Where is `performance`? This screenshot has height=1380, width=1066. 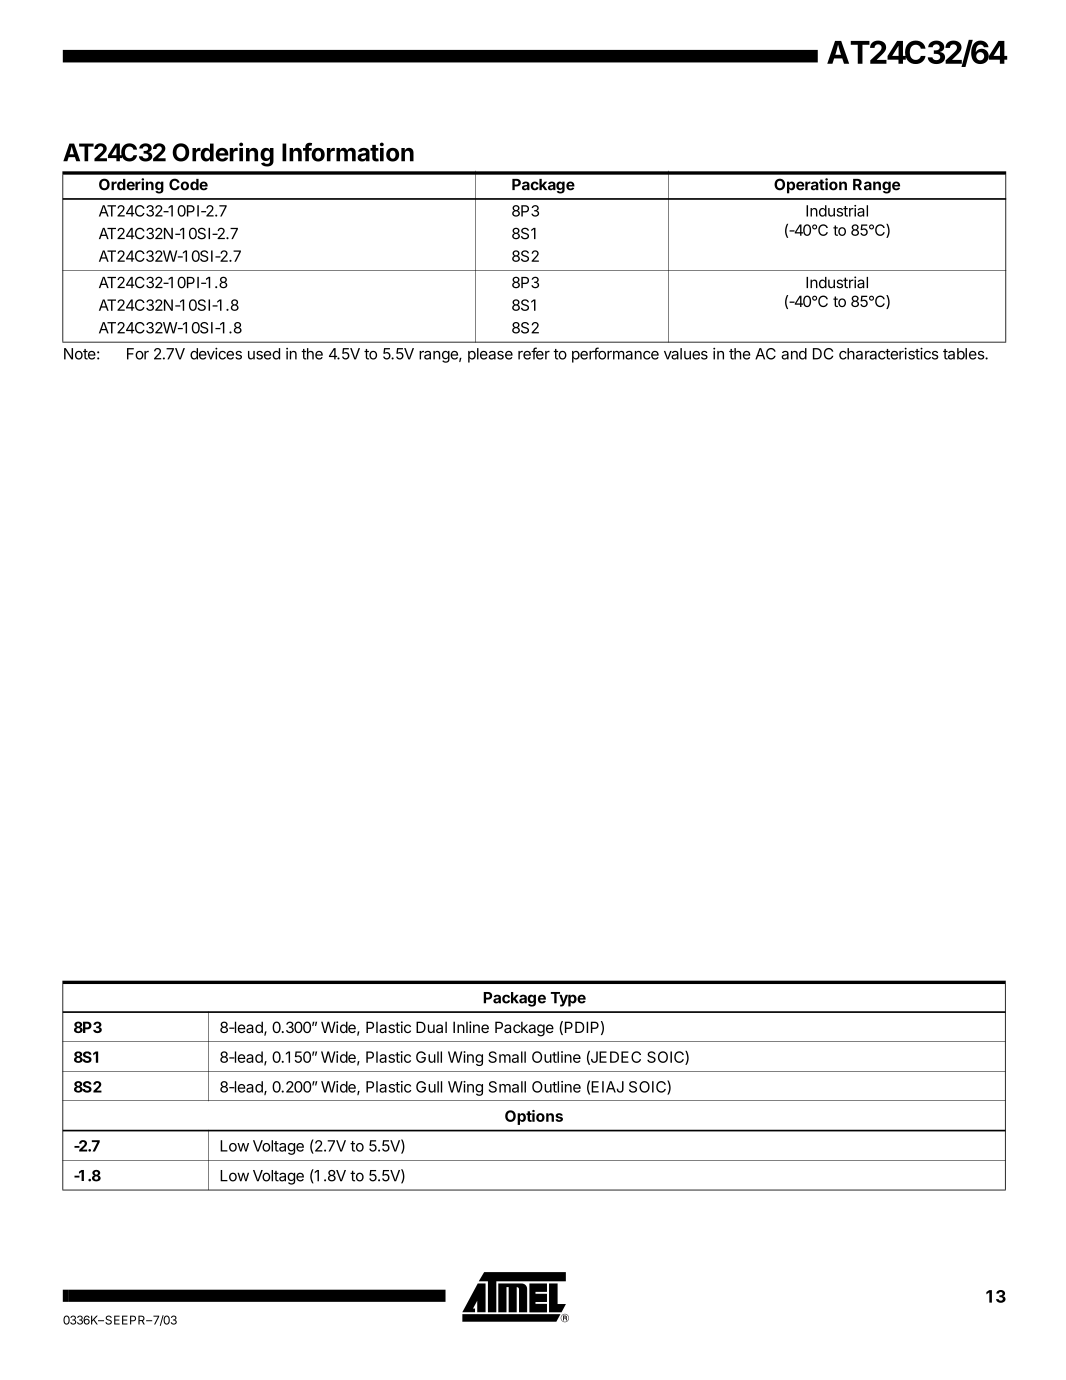
performance is located at coordinates (615, 355).
